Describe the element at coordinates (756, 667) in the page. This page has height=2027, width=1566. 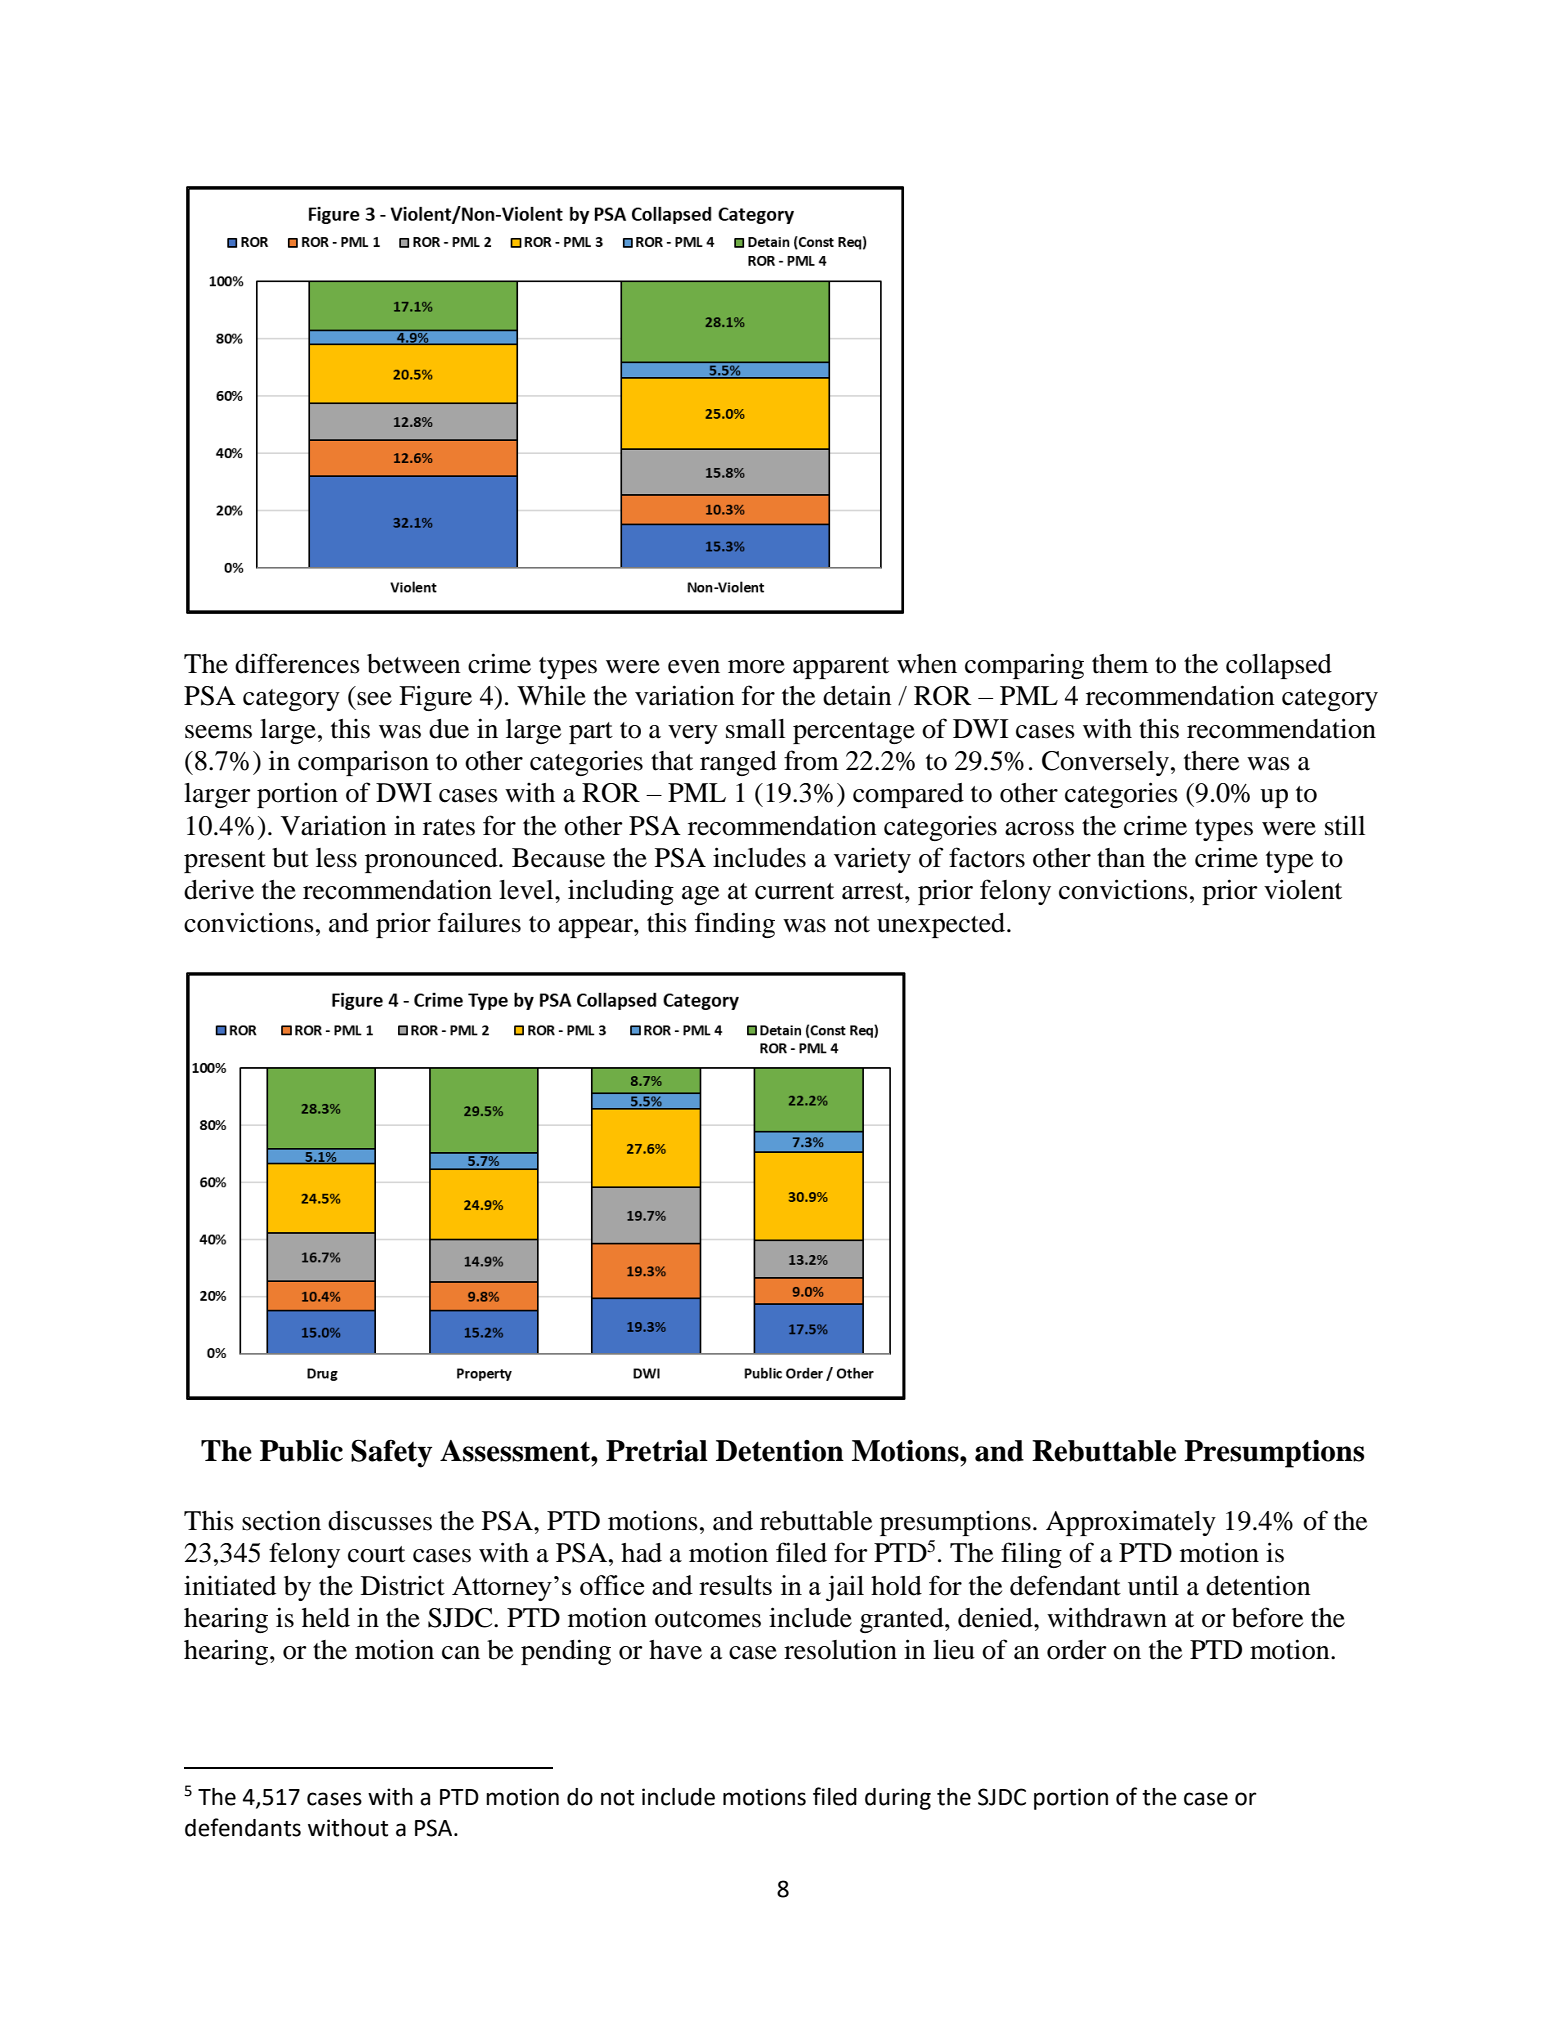
I see `more` at that location.
